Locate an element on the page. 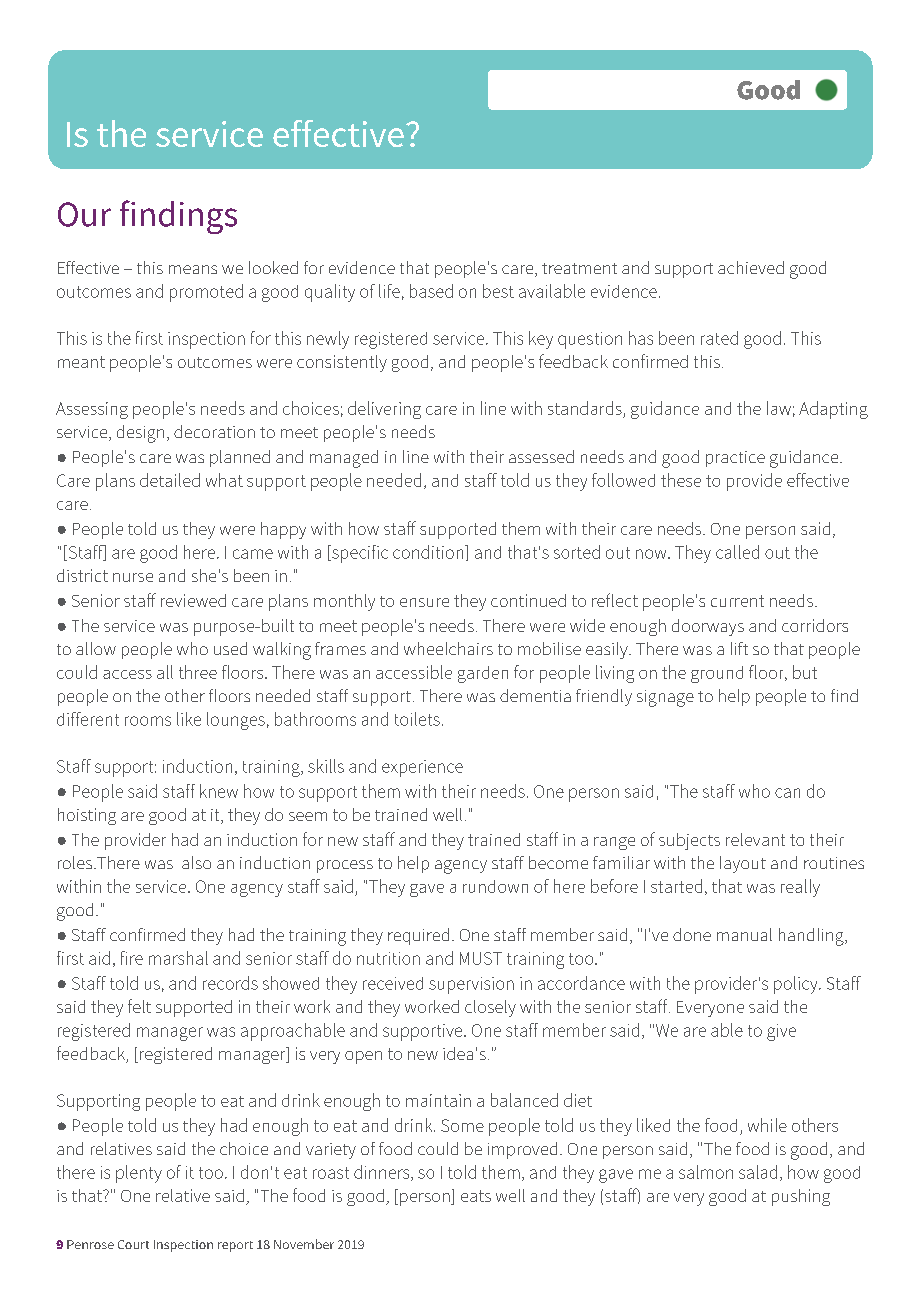 Image resolution: width=924 pixels, height=1308 pixels. eats is located at coordinates (476, 1196).
